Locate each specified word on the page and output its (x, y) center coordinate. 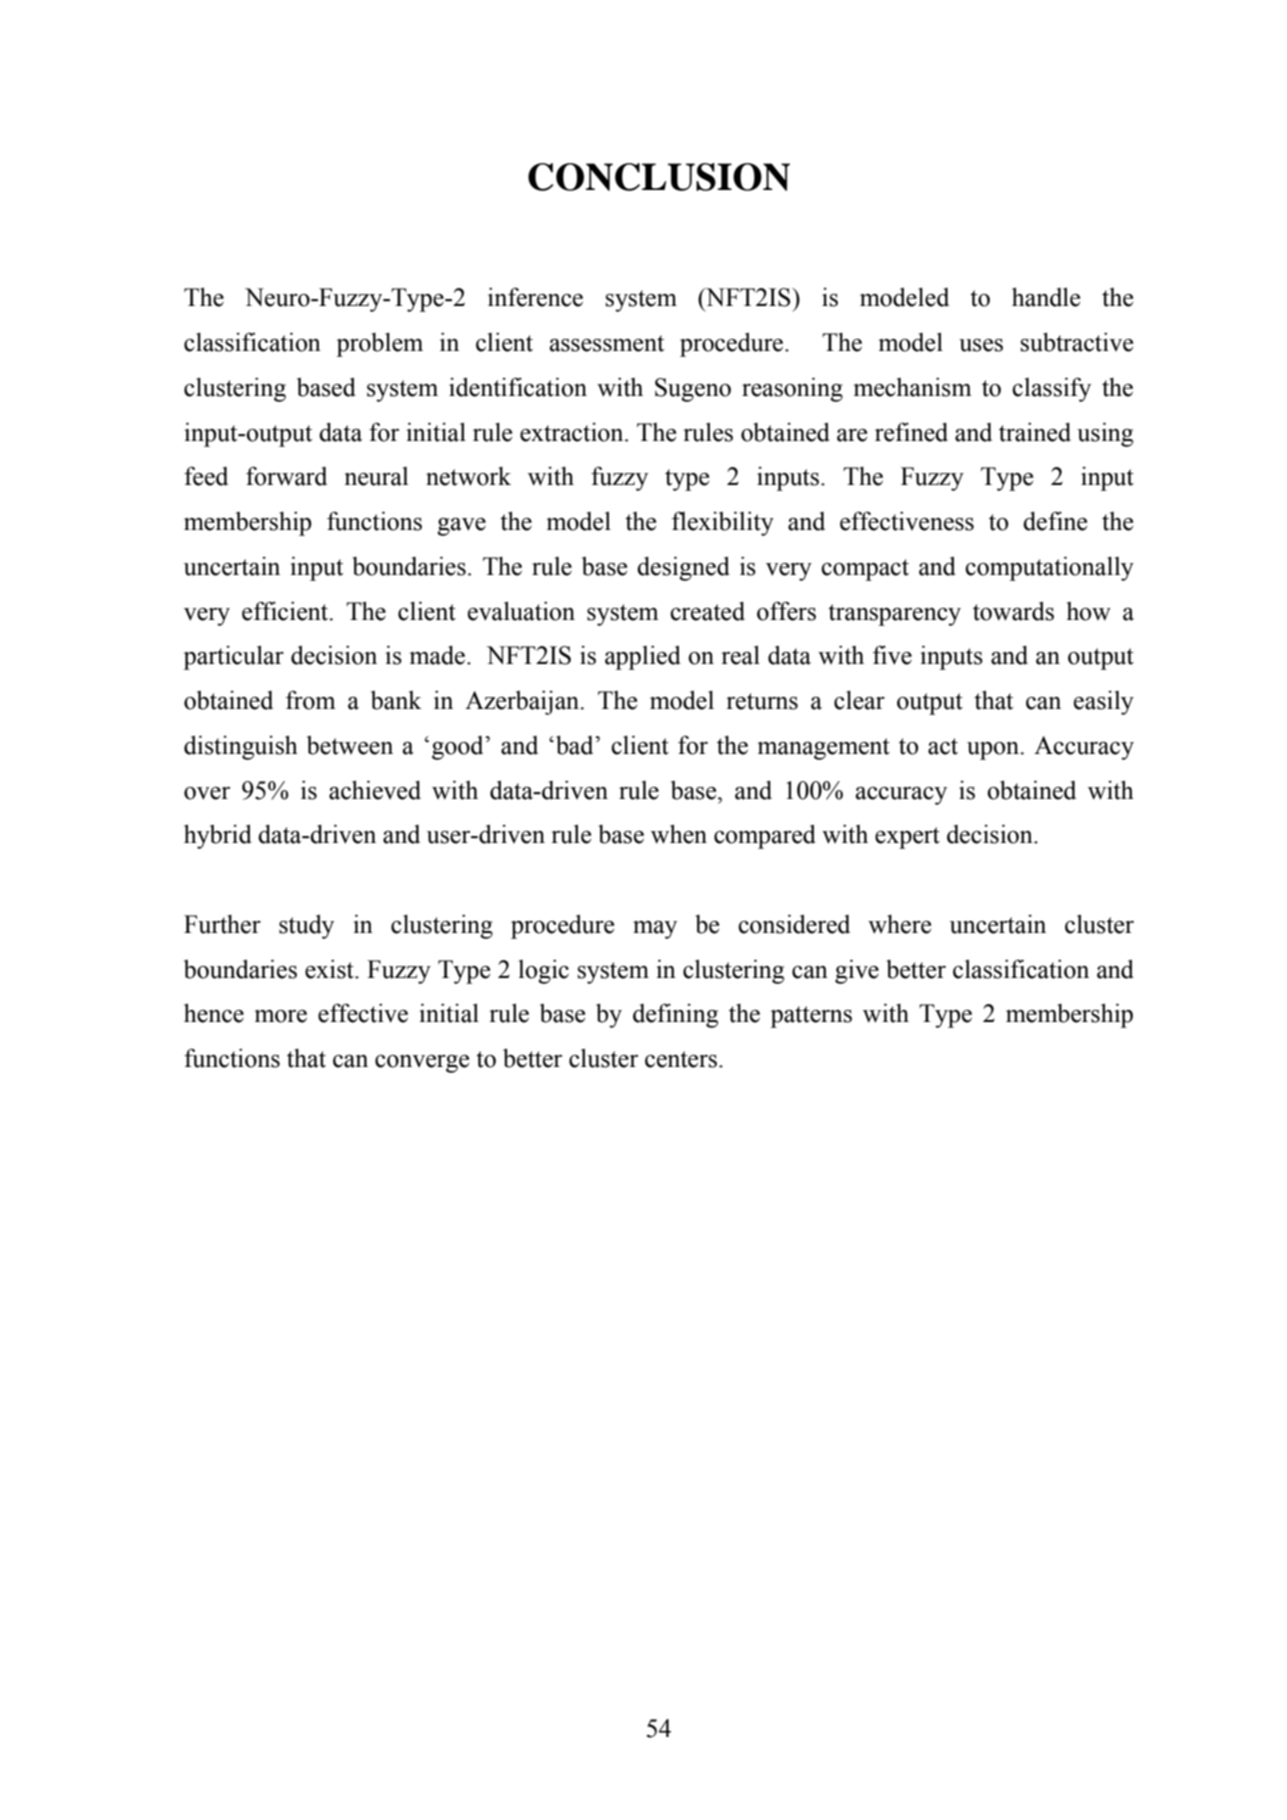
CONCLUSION (659, 177)
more (281, 1016)
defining (675, 1015)
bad (576, 745)
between (350, 745)
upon (994, 751)
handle (1046, 297)
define (1055, 521)
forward (286, 476)
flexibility (723, 523)
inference (535, 297)
